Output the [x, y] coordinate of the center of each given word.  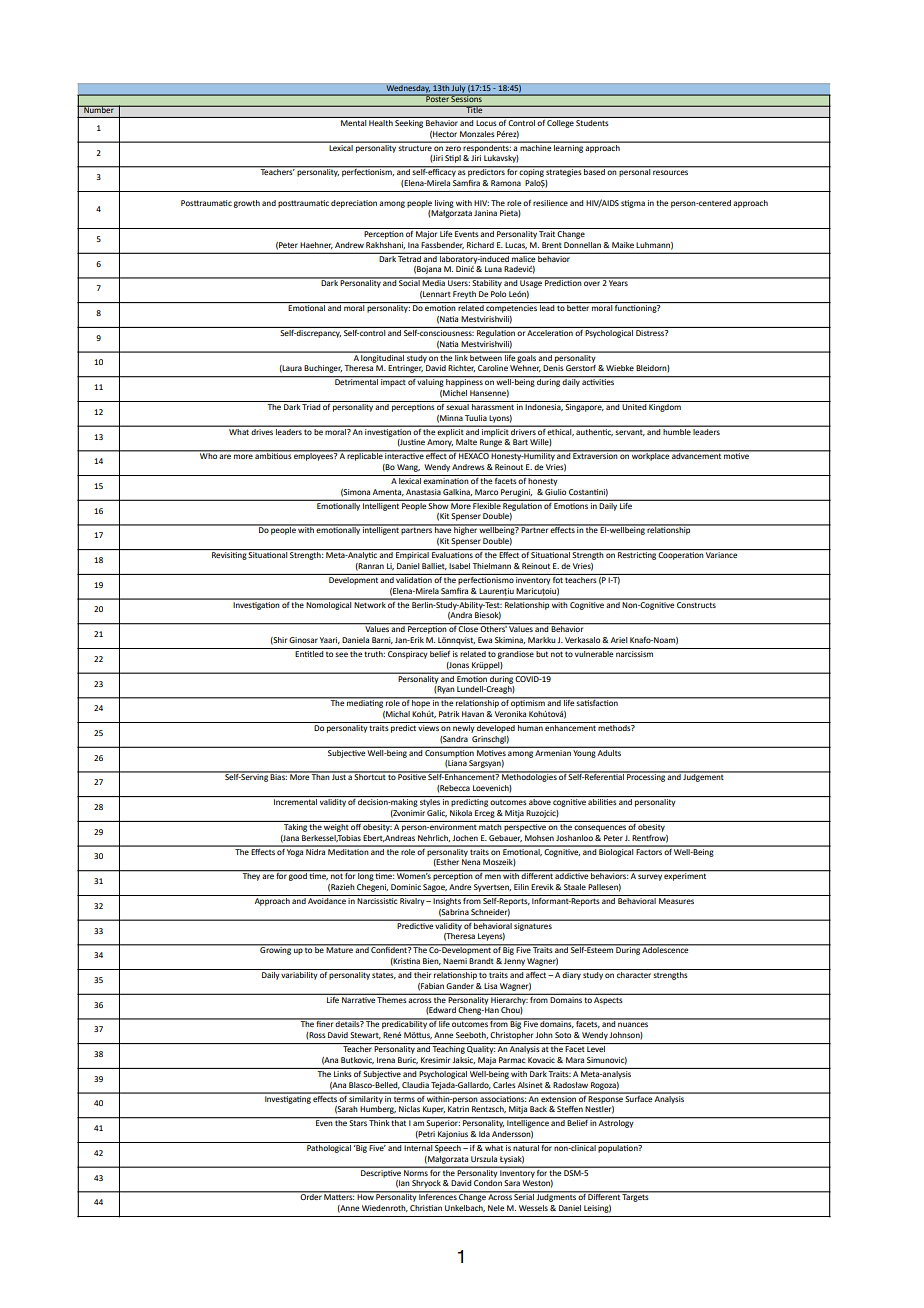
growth [247, 204]
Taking [295, 826]
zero [453, 148]
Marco [486, 492]
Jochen [465, 838]
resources [670, 172]
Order [311, 1196]
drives [262, 430]
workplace [650, 456]
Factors [649, 850]
